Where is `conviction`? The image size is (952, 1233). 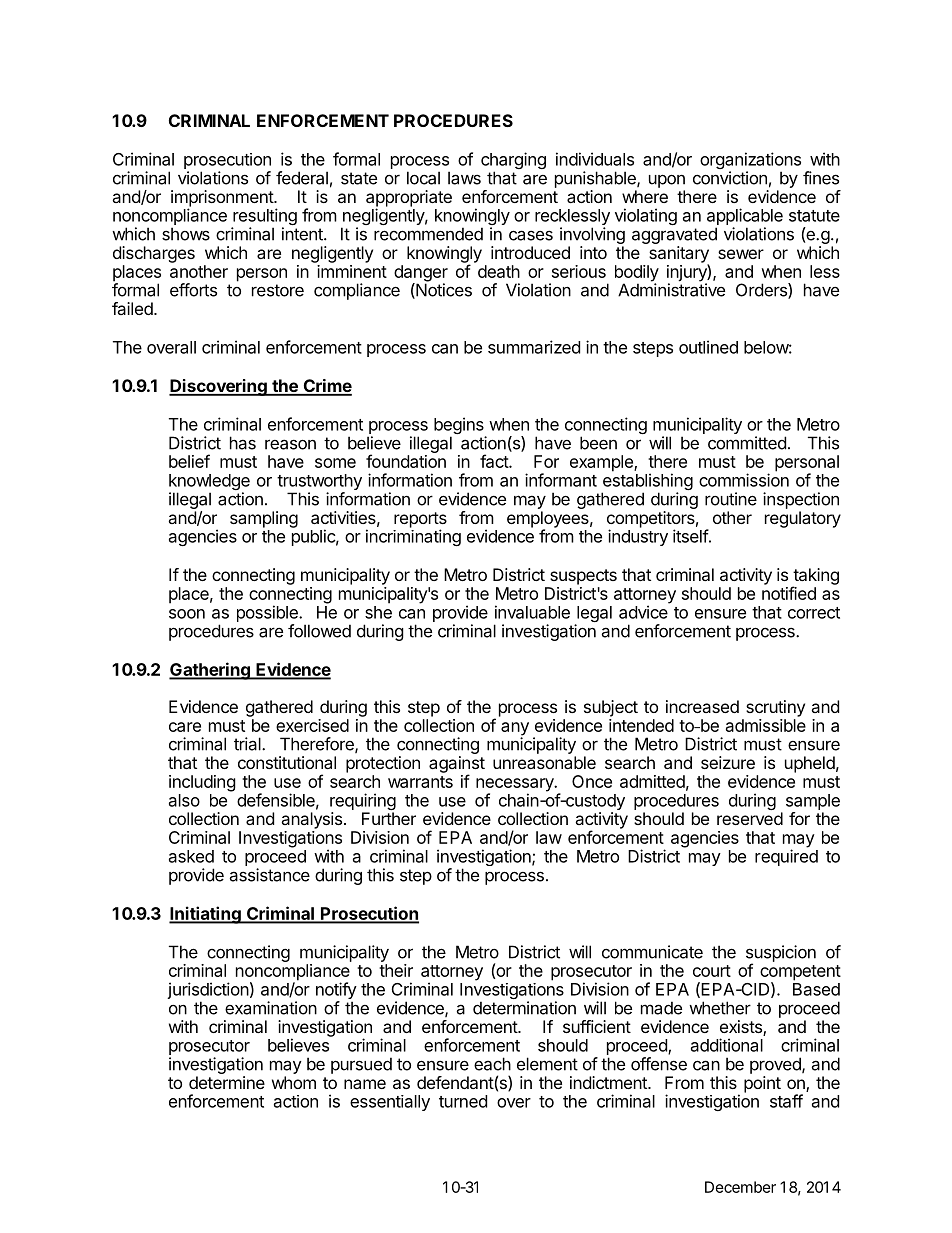
conviction is located at coordinates (730, 178).
